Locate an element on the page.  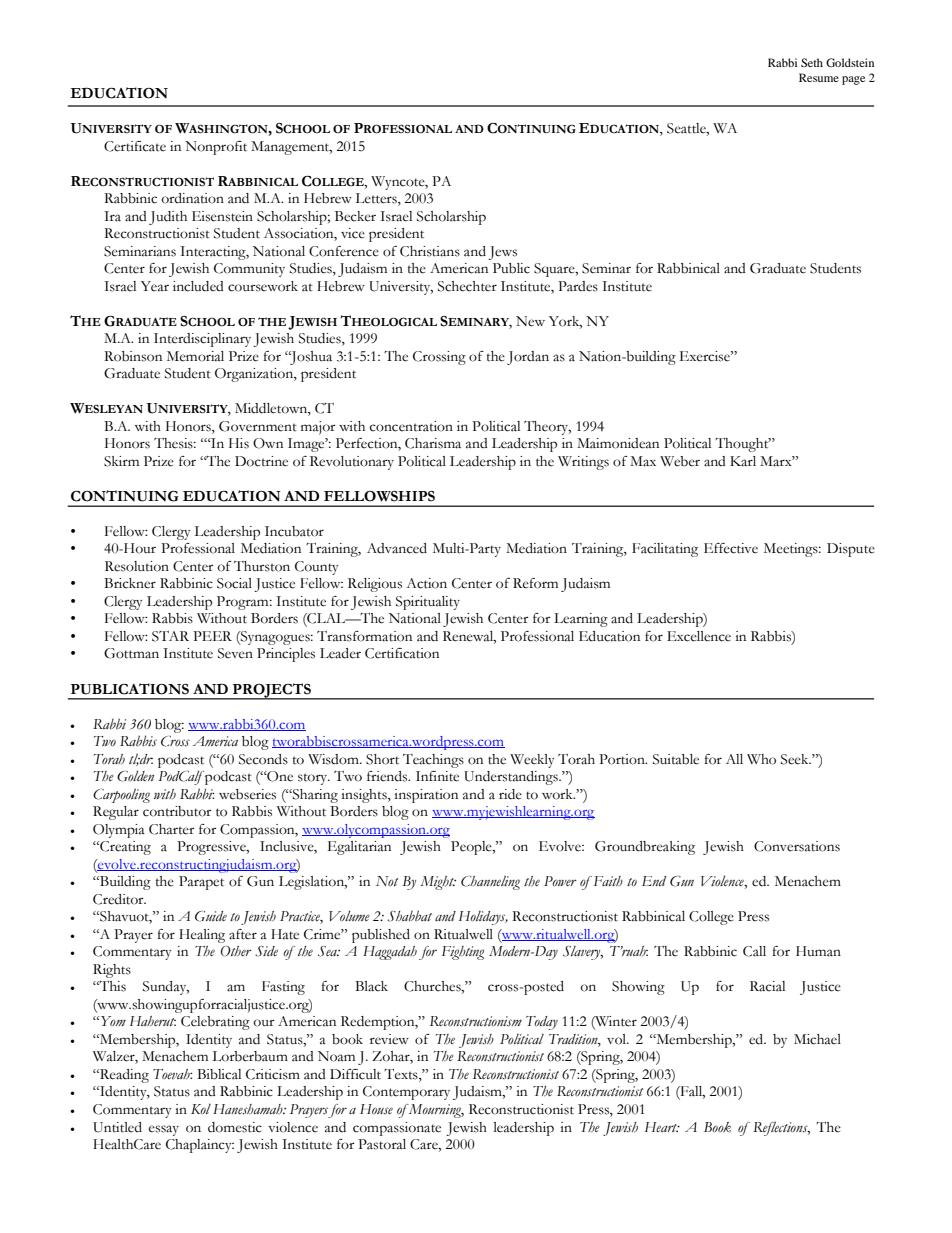
Jordan is located at coordinates (528, 358).
